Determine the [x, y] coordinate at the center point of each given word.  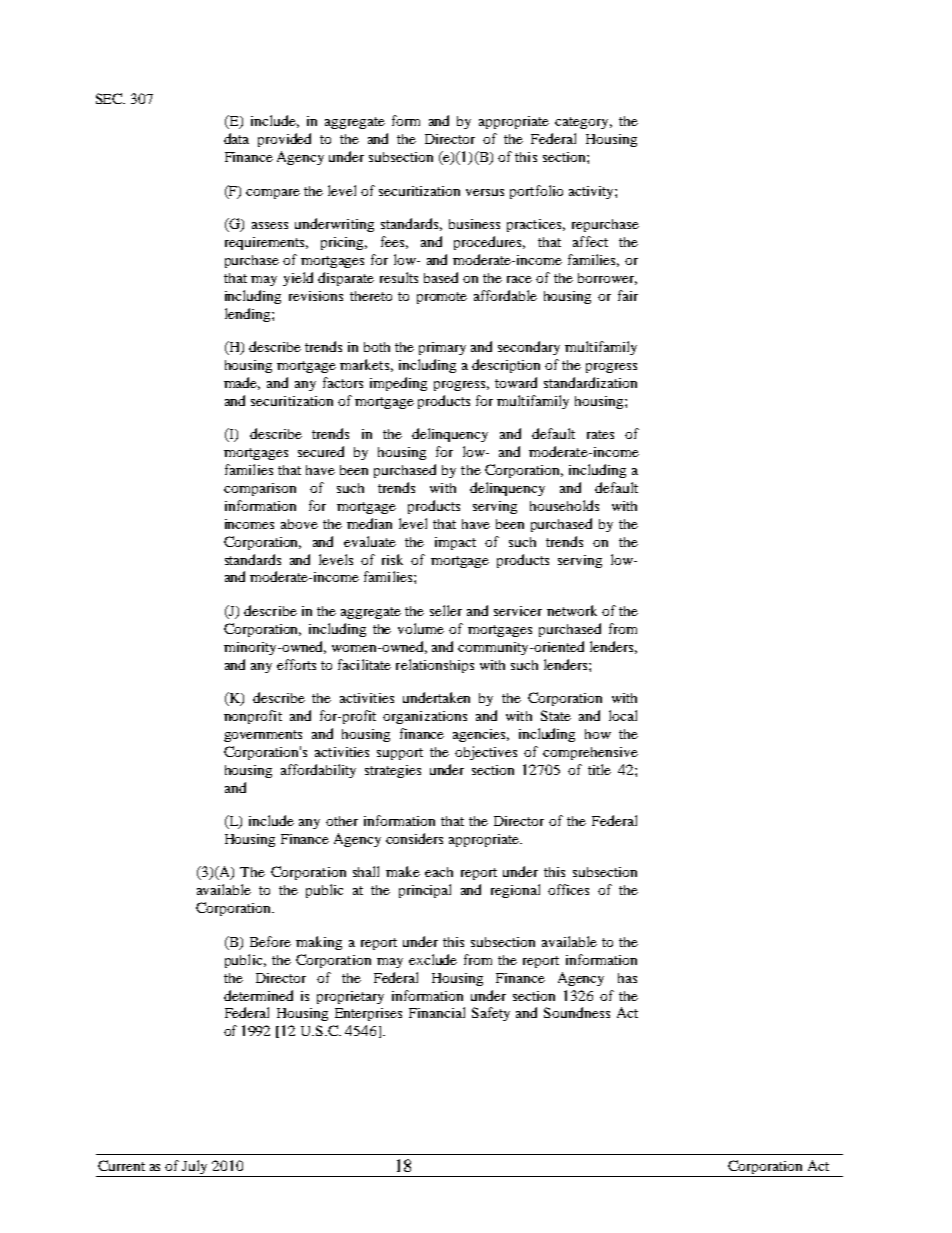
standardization [590, 382]
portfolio [536, 192]
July [196, 1168]
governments [263, 736]
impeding [398, 384]
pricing [344, 243]
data [236, 138]
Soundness [577, 1012]
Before [270, 941]
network [572, 610]
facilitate [364, 664]
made [242, 383]
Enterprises [368, 1014]
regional [515, 891]
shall [366, 871]
